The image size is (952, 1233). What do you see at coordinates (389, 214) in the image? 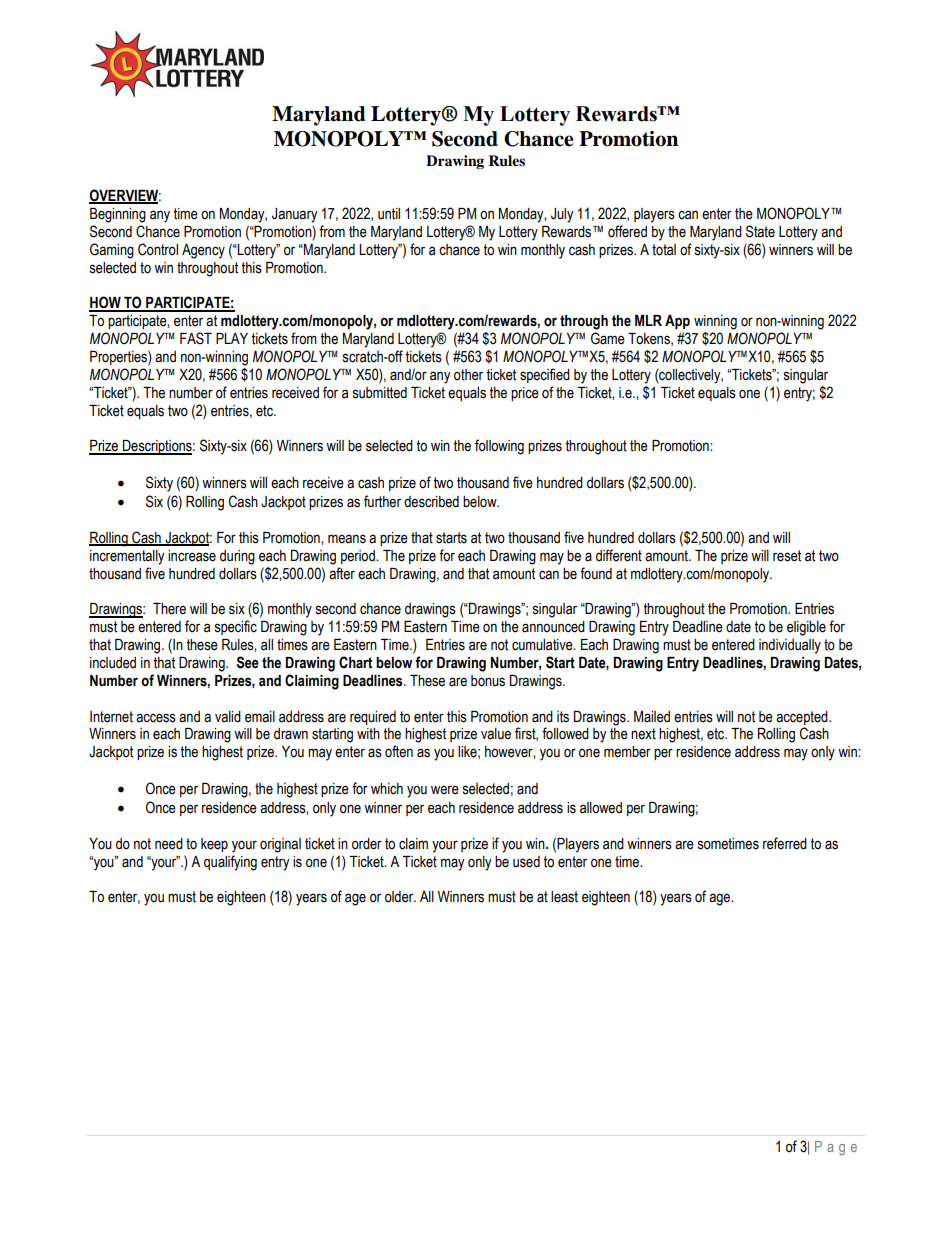
I see `until` at bounding box center [389, 214].
